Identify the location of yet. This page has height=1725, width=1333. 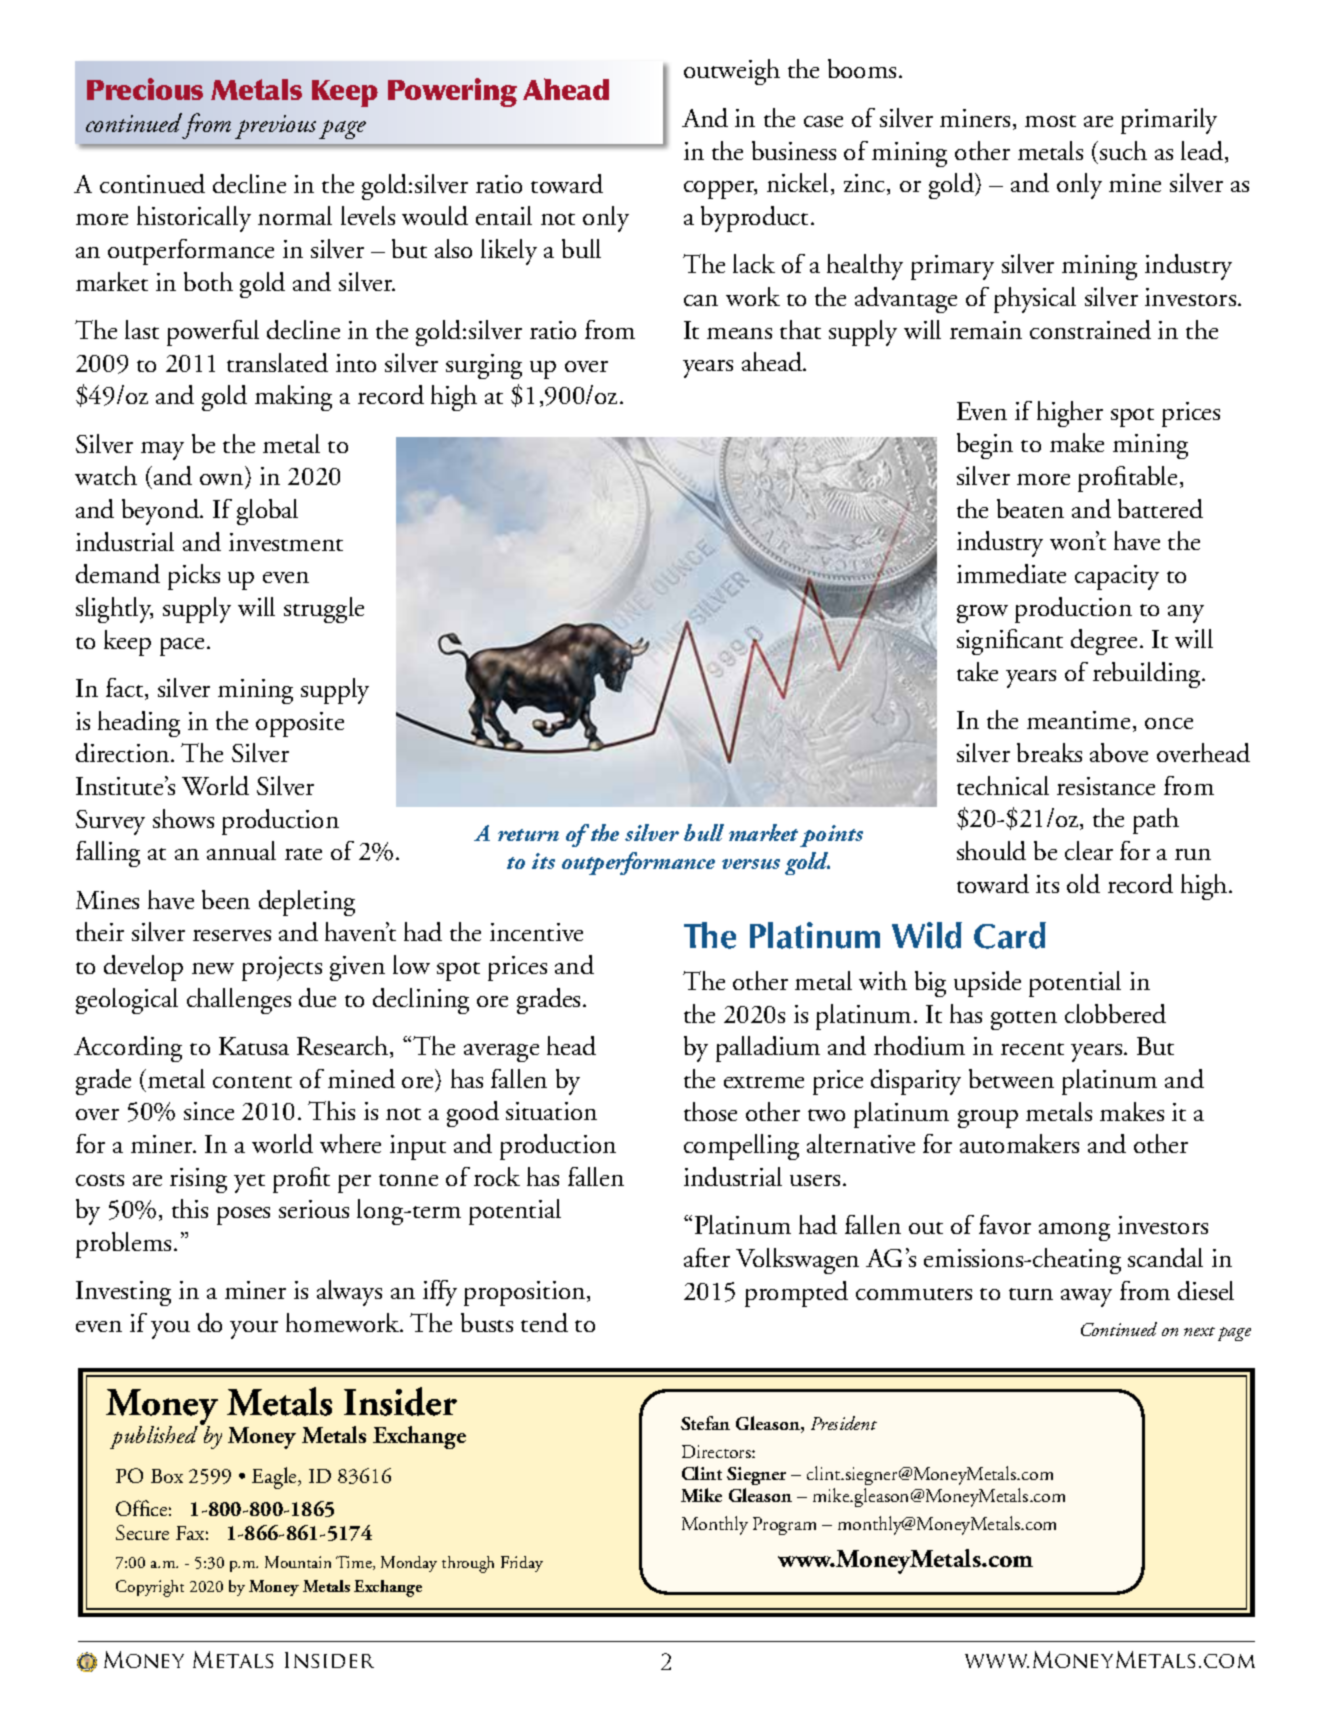
(249, 1183).
